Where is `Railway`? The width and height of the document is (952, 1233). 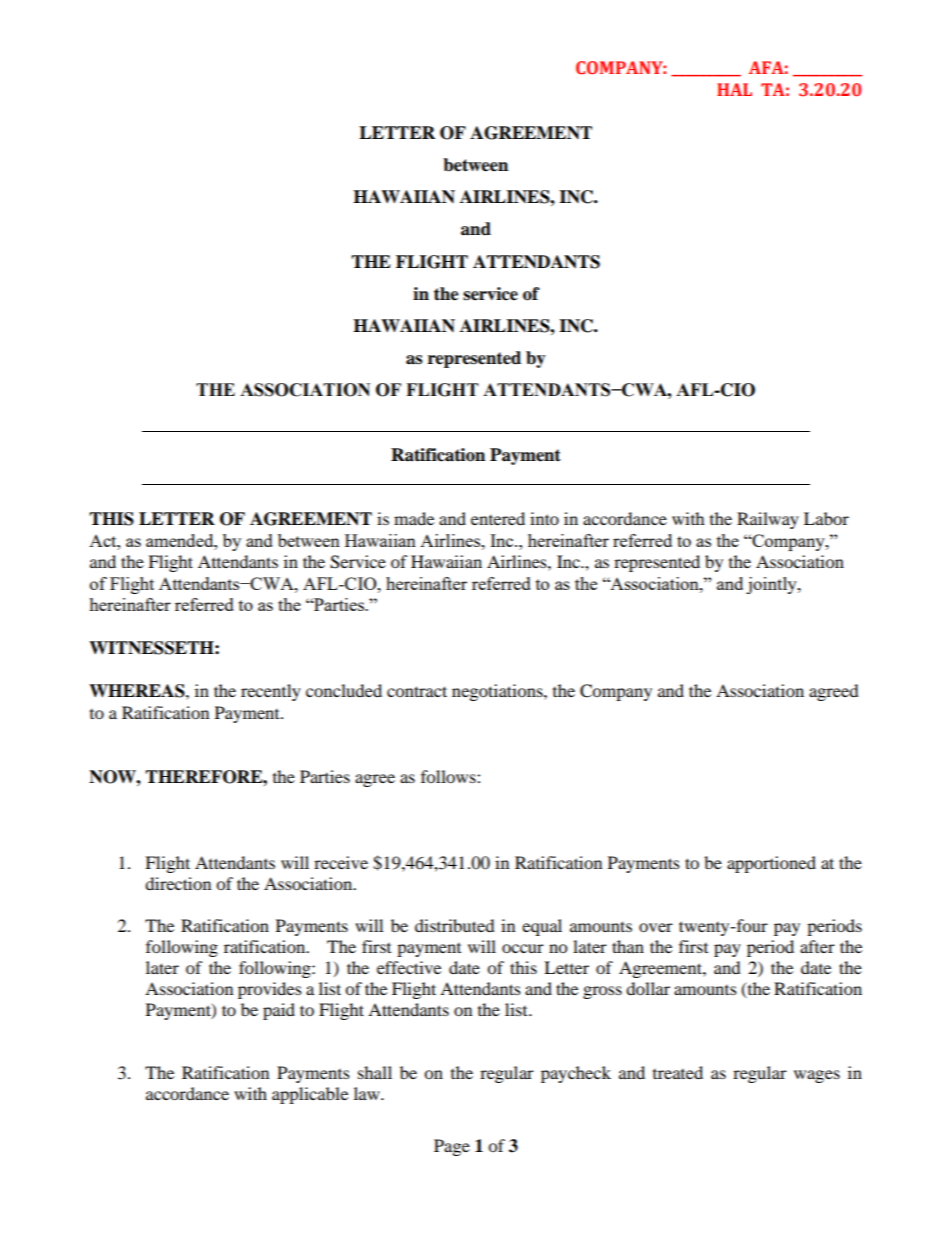 Railway is located at coordinates (768, 520).
